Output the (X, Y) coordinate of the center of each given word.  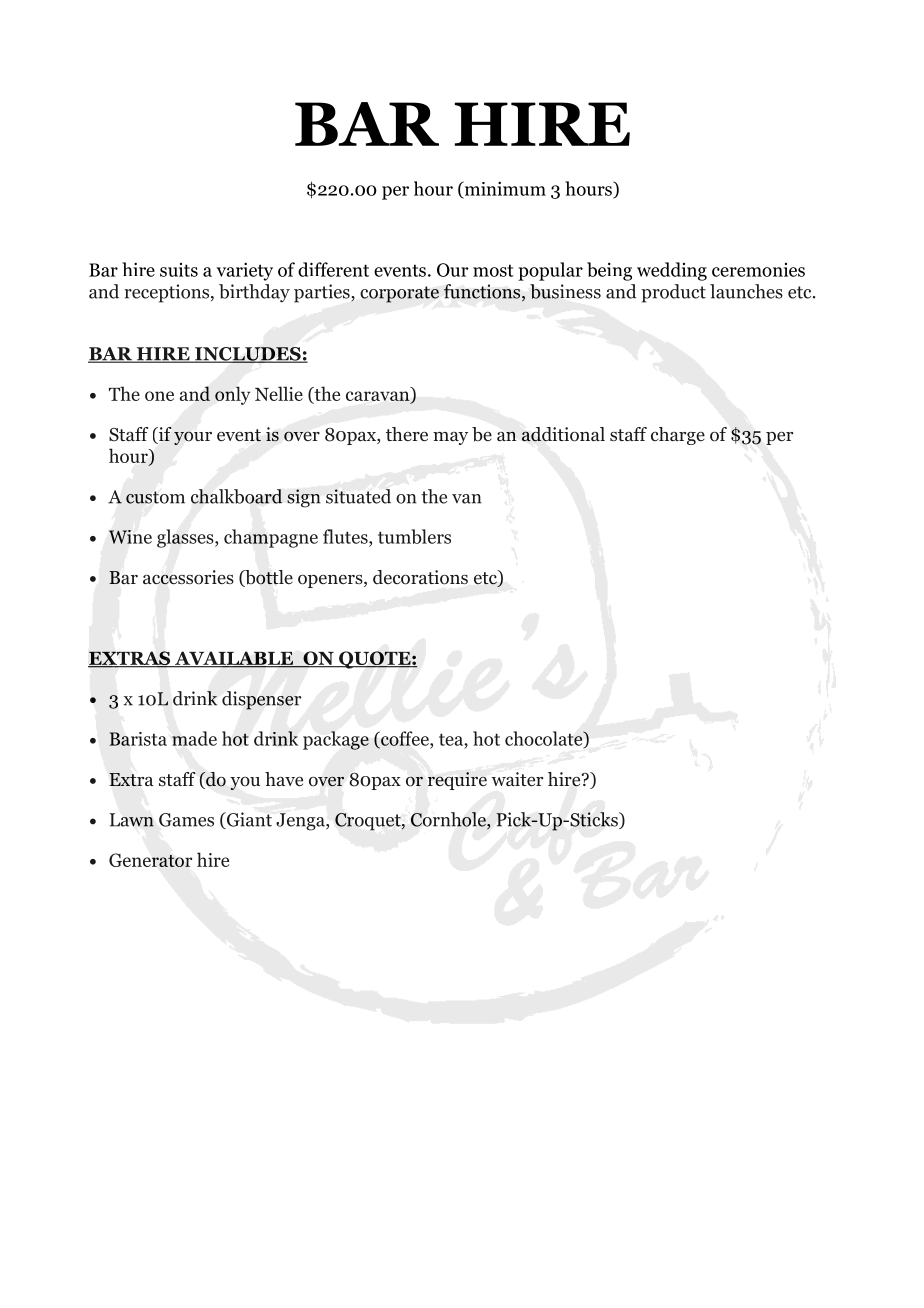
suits (179, 270)
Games (186, 820)
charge (678, 436)
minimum (504, 189)
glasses (186, 538)
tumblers (414, 536)
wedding (672, 271)
